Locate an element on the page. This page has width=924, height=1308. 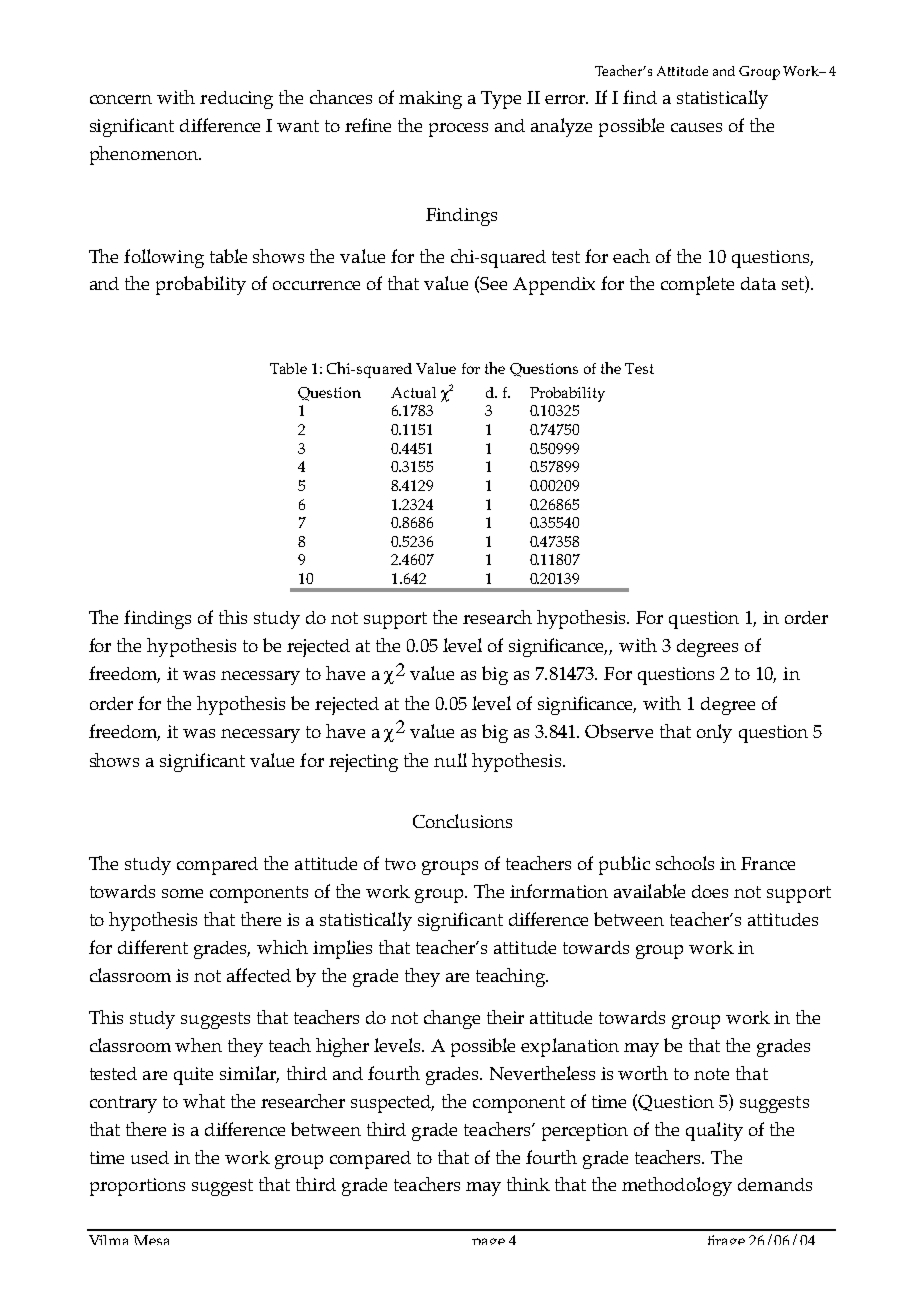
causes is located at coordinates (696, 127).
